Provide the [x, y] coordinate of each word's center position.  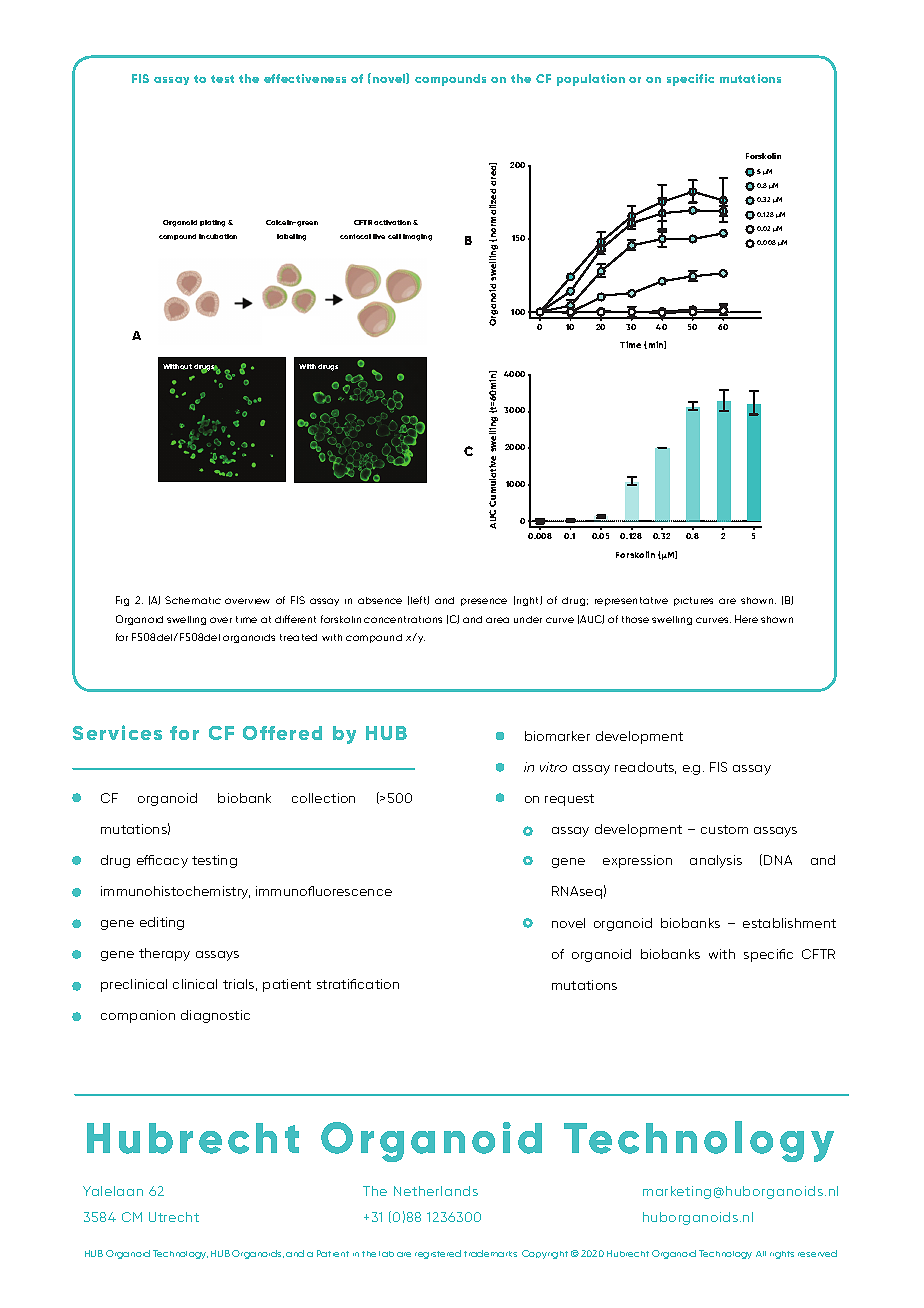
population [591, 80]
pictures [693, 601]
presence [484, 602]
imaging [417, 237]
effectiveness [305, 78]
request [569, 800]
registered [438, 1254]
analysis [716, 861]
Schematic [193, 600]
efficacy [162, 861]
